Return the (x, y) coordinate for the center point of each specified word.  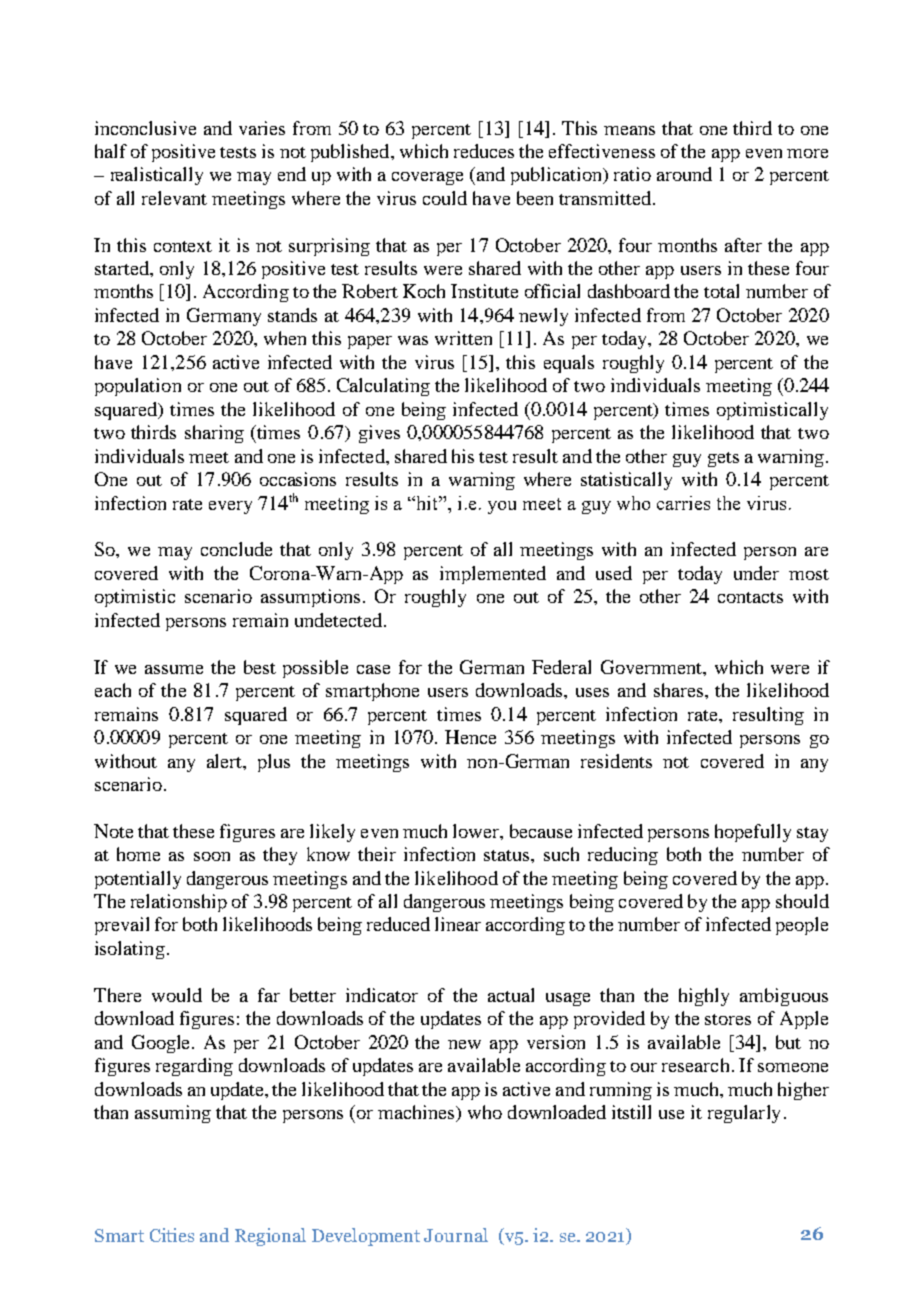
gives (379, 434)
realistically (157, 176)
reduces (484, 151)
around (684, 174)
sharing (214, 434)
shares (680, 690)
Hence (470, 737)
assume (174, 669)
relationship (179, 903)
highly (704, 997)
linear (458, 924)
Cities (172, 1235)
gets (723, 459)
